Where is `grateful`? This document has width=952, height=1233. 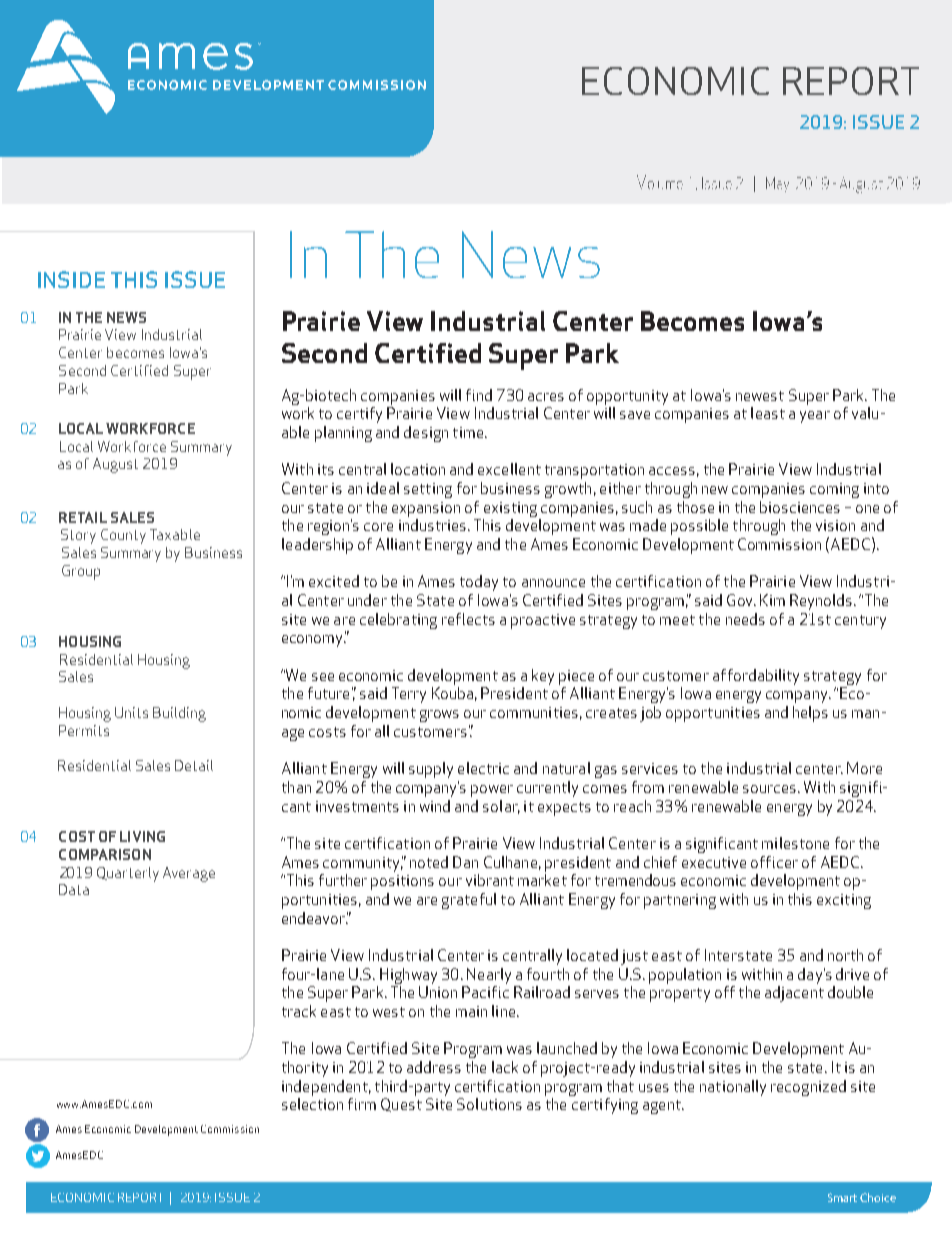
grateful is located at coordinates (469, 901).
